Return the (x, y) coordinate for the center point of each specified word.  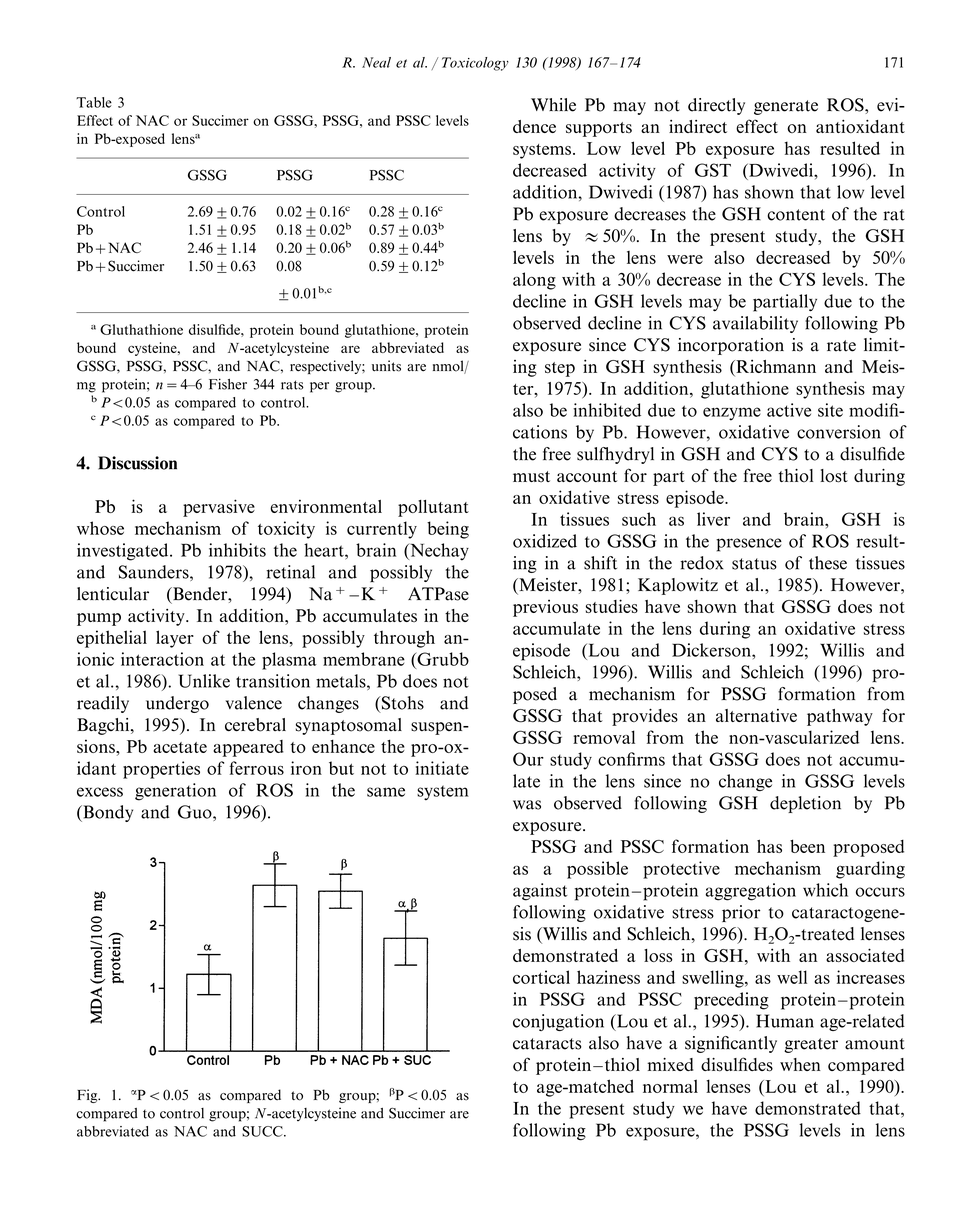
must (531, 477)
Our (528, 759)
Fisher (228, 384)
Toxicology (475, 64)
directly (716, 106)
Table (94, 102)
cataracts (547, 1044)
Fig (88, 1096)
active (789, 410)
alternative (756, 715)
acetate (180, 747)
